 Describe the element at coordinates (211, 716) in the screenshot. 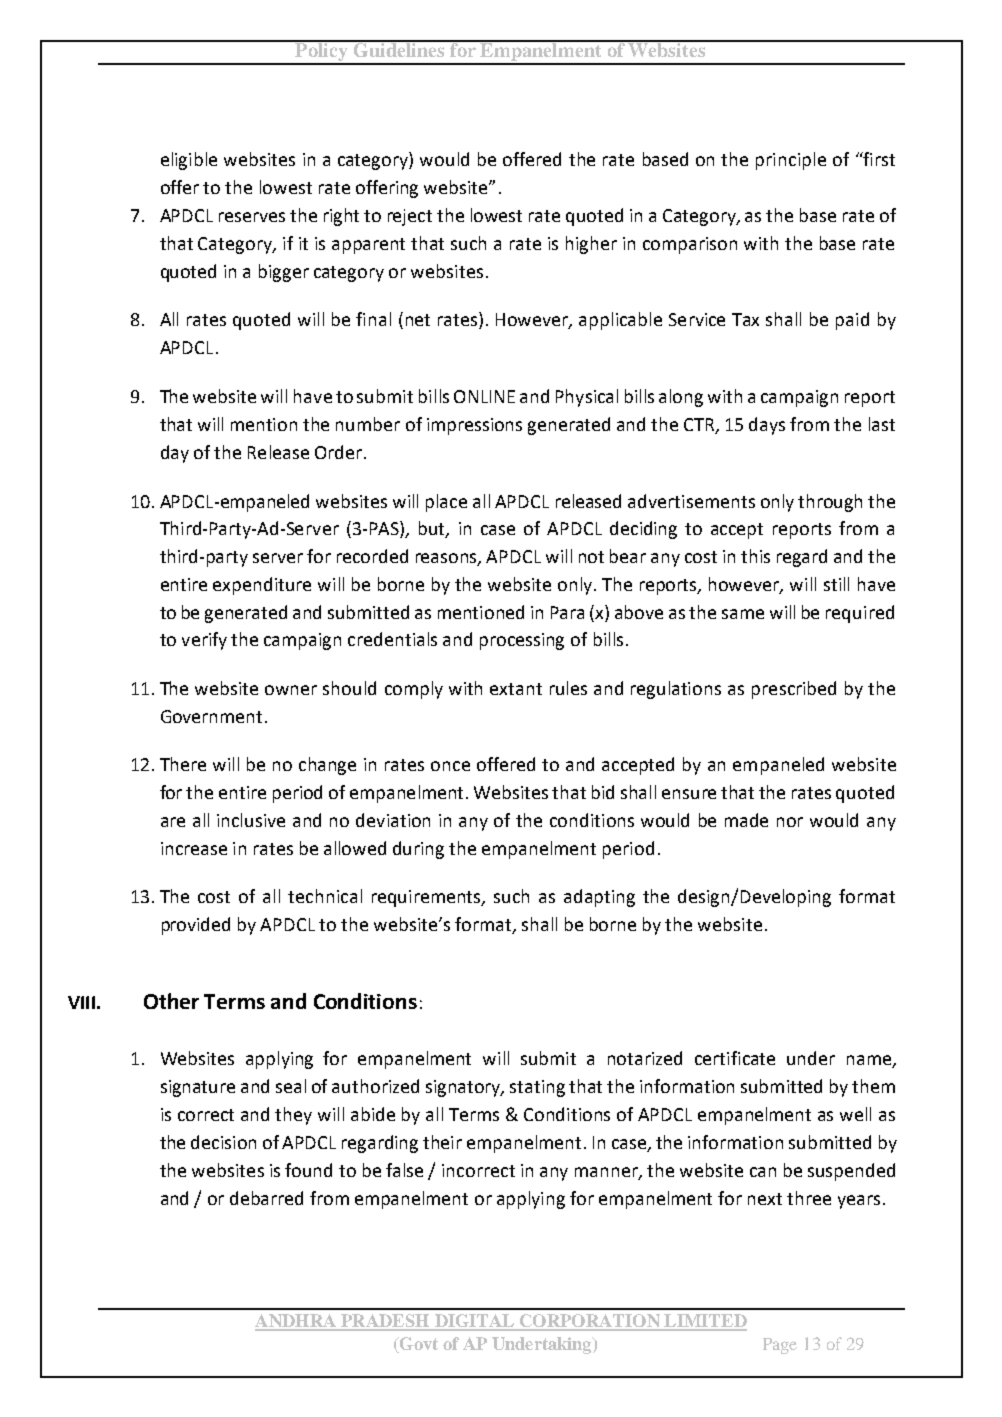

I see `Government` at that location.
